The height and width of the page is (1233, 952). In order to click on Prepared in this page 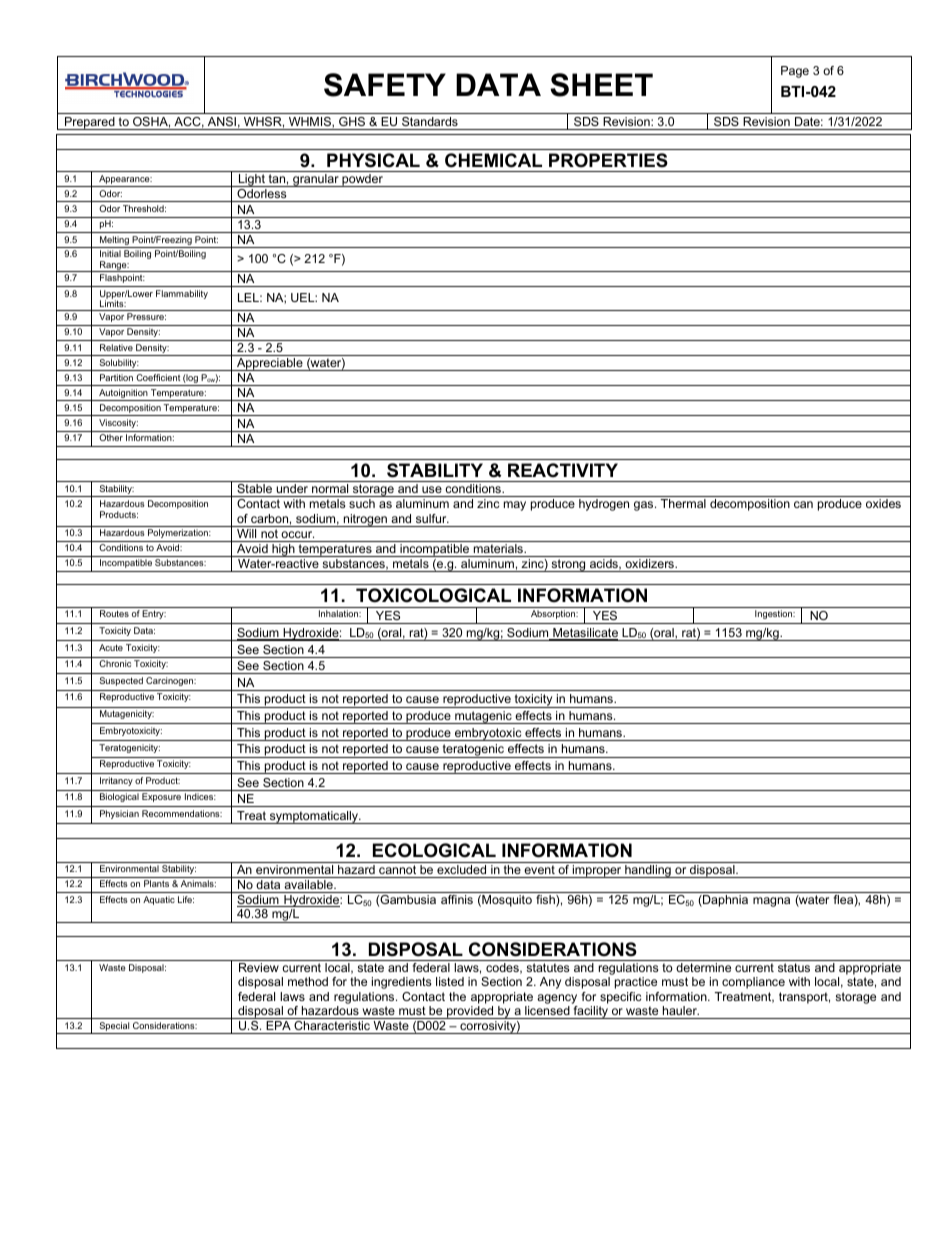, I will do `click(90, 123)`.
